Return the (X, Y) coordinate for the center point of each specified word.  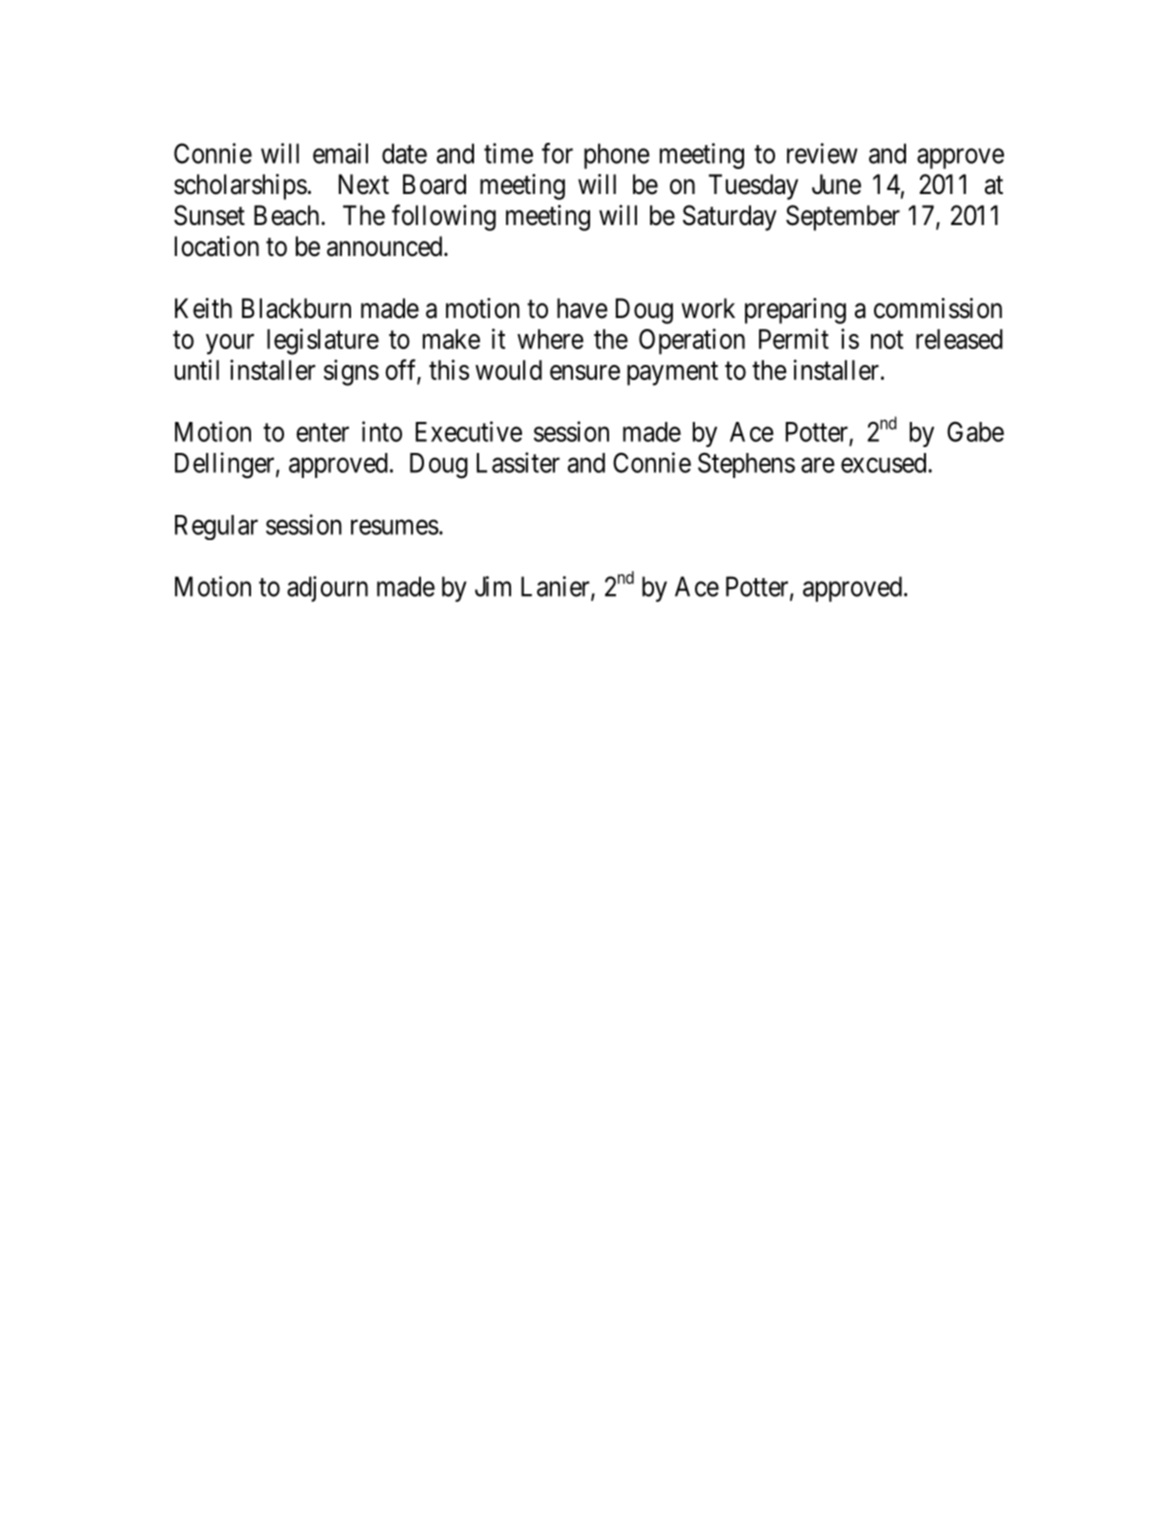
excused (885, 463)
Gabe (975, 431)
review (822, 153)
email (340, 153)
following (444, 217)
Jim (493, 586)
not (887, 340)
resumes (395, 527)
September (843, 218)
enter (322, 433)
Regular (216, 527)
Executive (469, 431)
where (550, 339)
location (217, 246)
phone (617, 156)
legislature (323, 341)
